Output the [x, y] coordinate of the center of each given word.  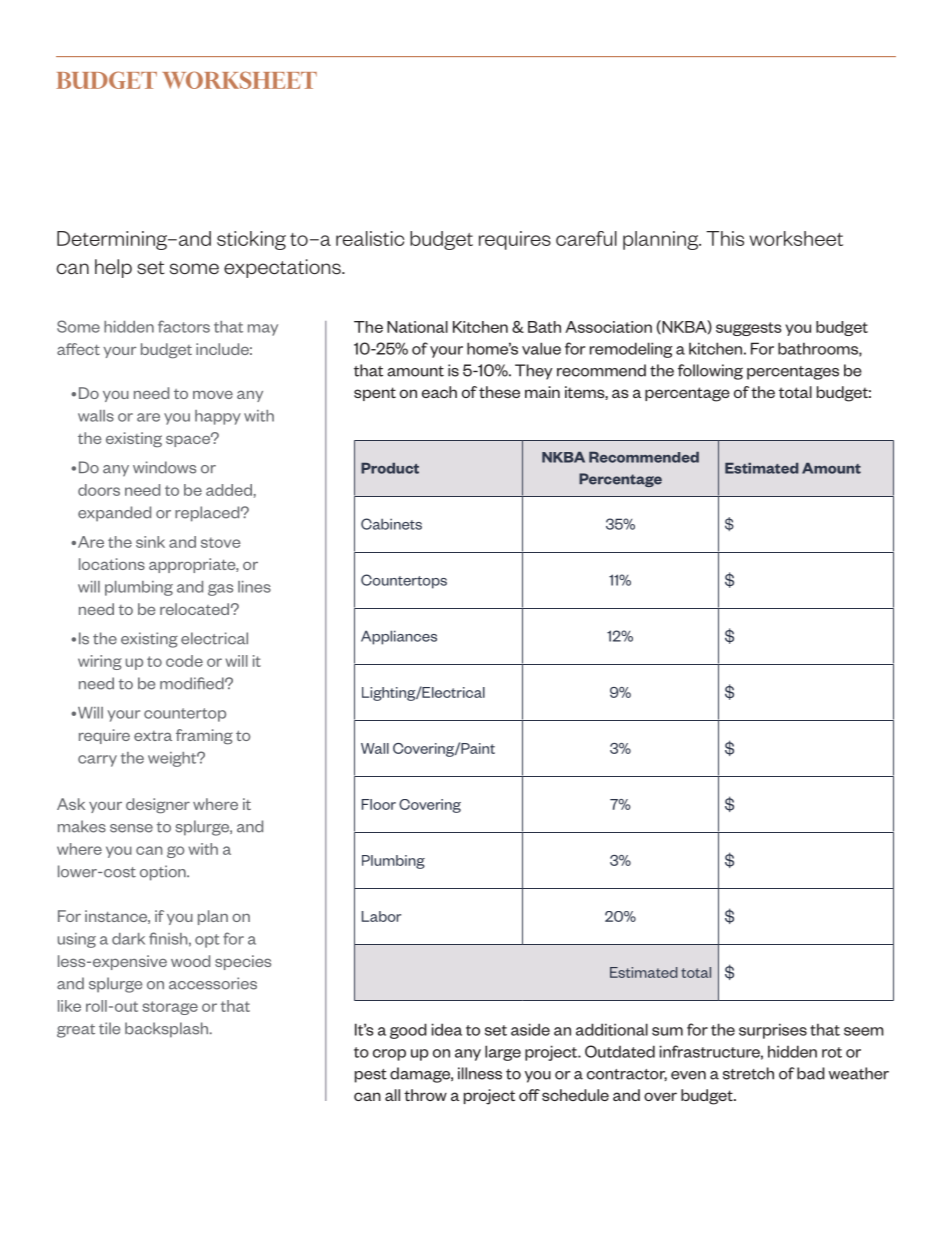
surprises [773, 1031]
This [725, 238]
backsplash [168, 1030]
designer [158, 806]
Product [390, 468]
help [113, 268]
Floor [379, 804]
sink [150, 542]
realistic [370, 238]
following [710, 372]
